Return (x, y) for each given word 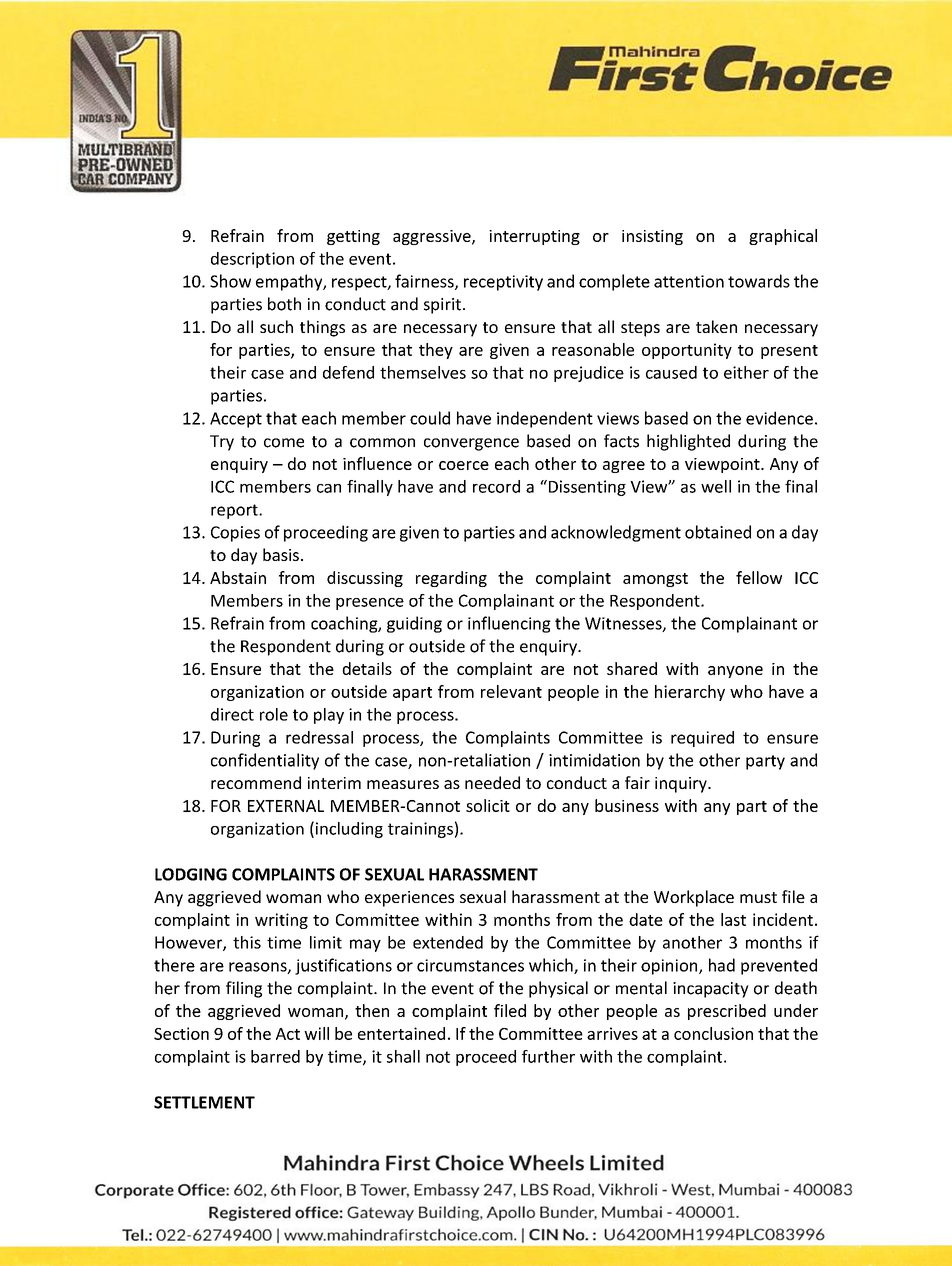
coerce (464, 465)
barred (275, 1056)
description (252, 260)
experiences (409, 899)
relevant (511, 691)
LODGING (191, 874)
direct (232, 714)
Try (222, 443)
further (548, 1056)
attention (689, 281)
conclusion (713, 1033)
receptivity (503, 283)
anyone (735, 672)
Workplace (694, 898)
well (716, 486)
